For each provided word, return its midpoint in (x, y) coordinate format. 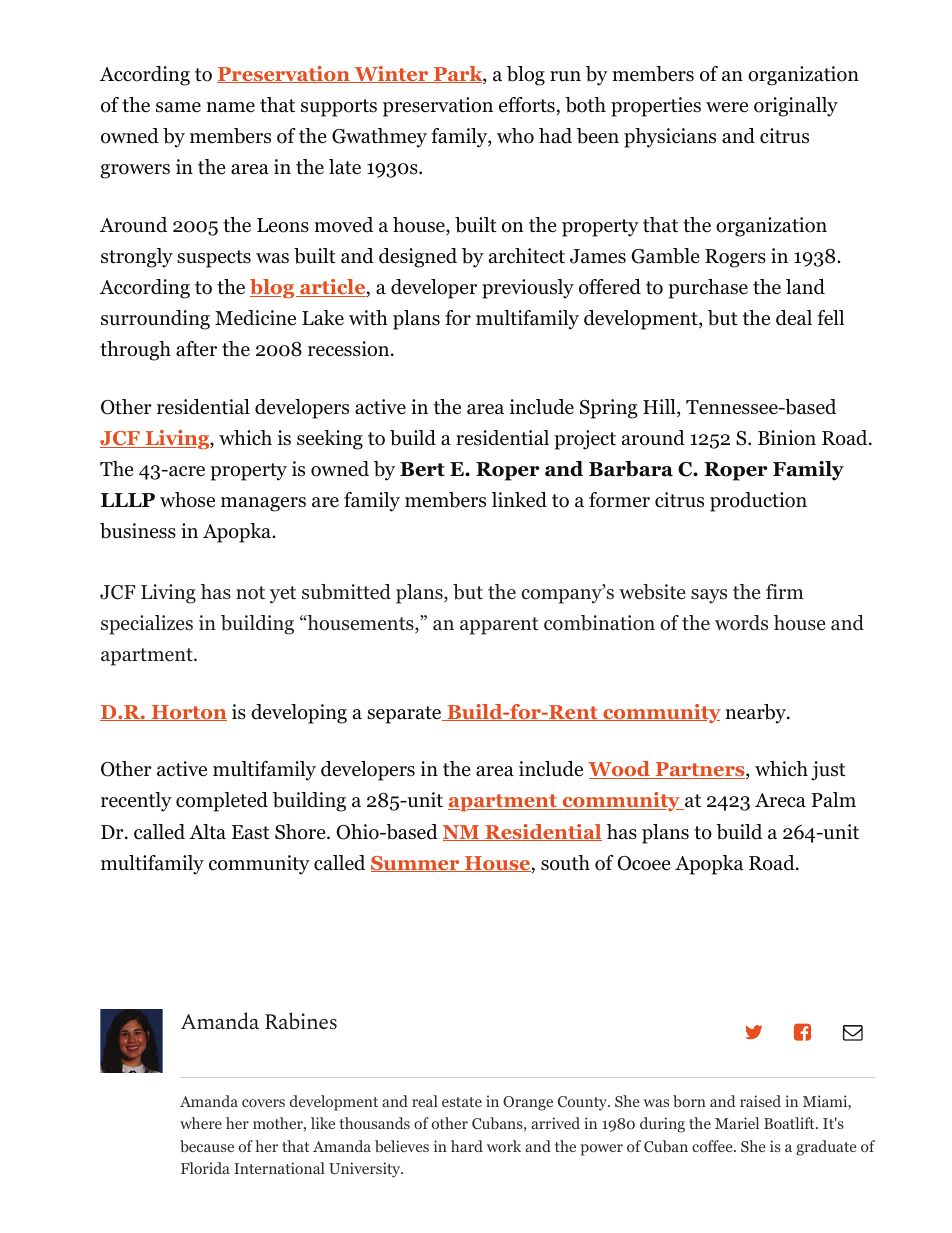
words (741, 623)
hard (467, 1146)
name (230, 107)
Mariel (737, 1123)
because (207, 1146)
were (727, 107)
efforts (528, 106)
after (196, 349)
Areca (780, 800)
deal (794, 318)
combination (599, 623)
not (250, 593)
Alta (207, 832)
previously (528, 289)
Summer (416, 864)
